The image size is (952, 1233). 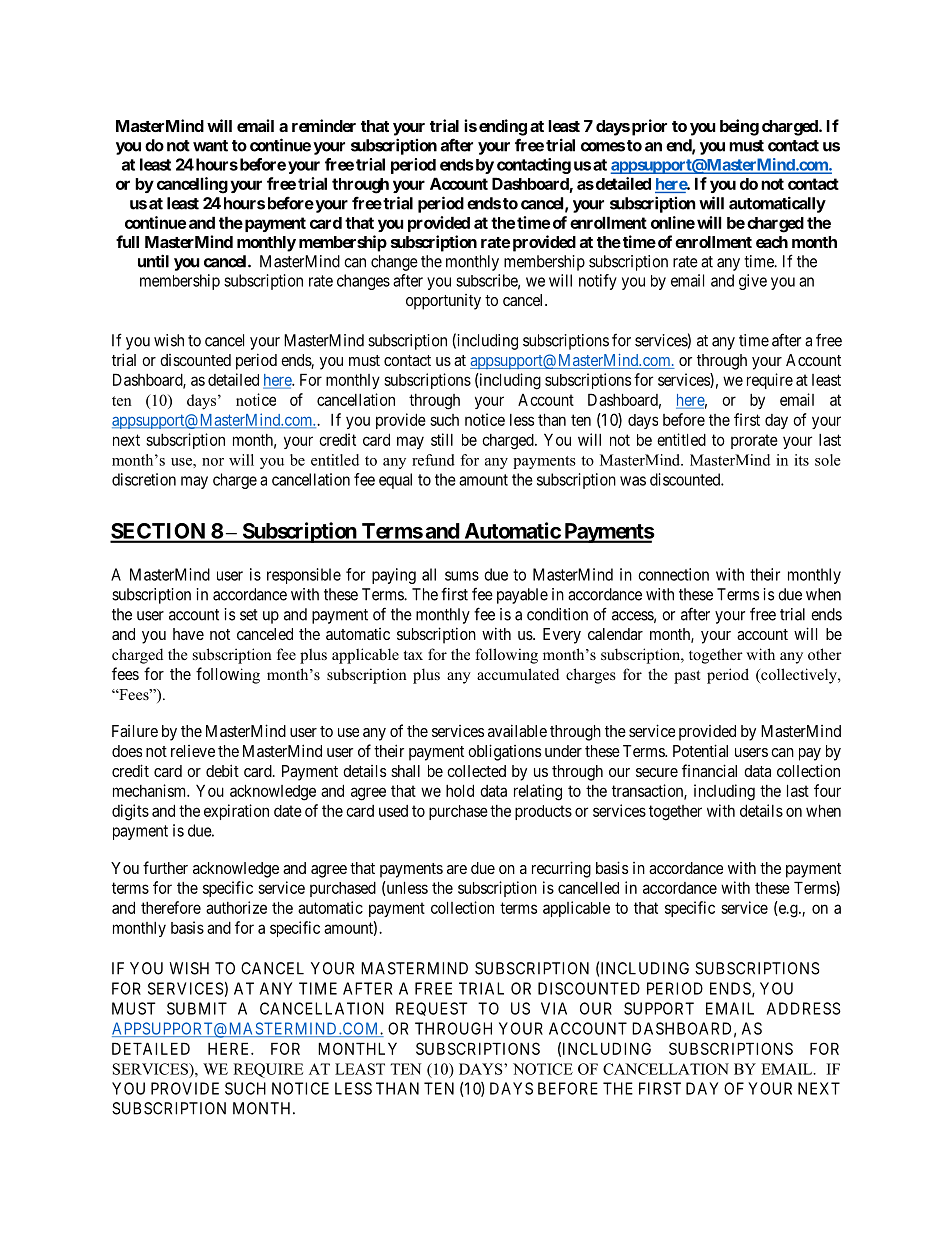 I want to click on being, so click(x=739, y=127).
